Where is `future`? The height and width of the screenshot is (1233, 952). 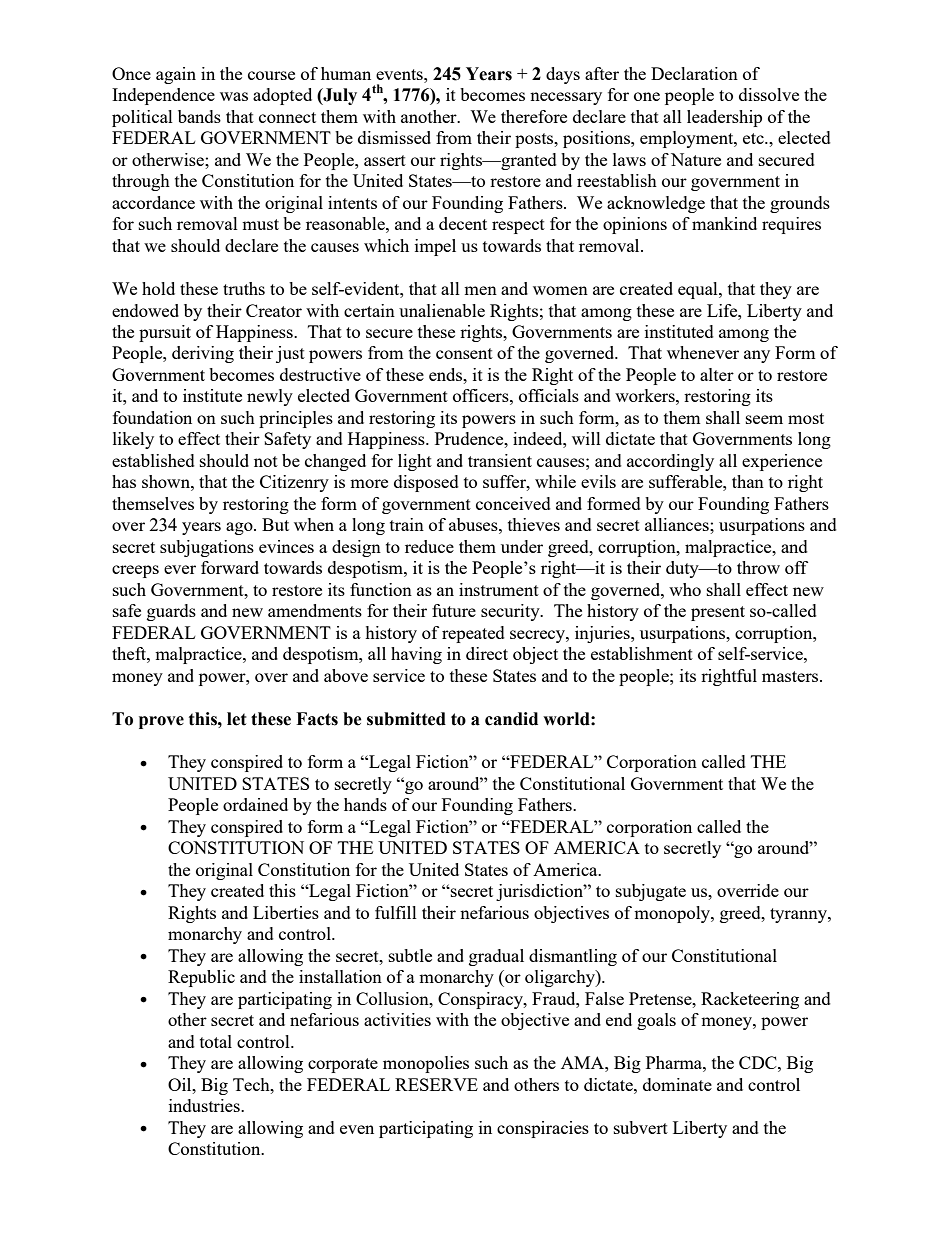
future is located at coordinates (454, 610).
